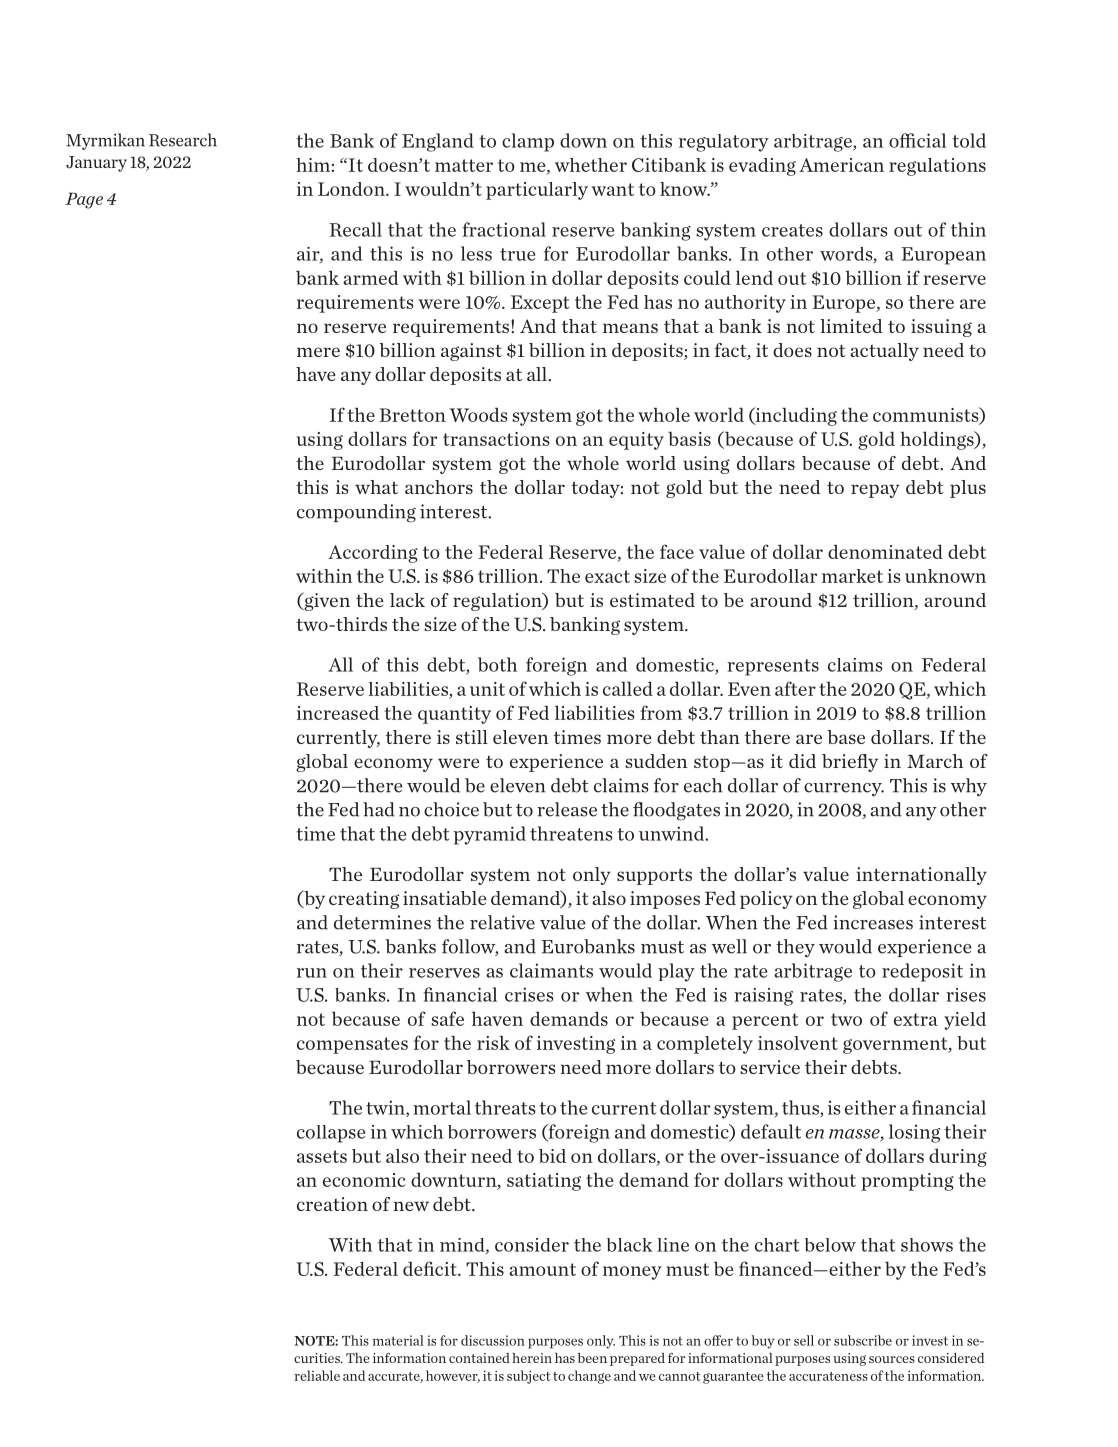 The image size is (1118, 1447). What do you see at coordinates (472, 737) in the screenshot?
I see `still` at bounding box center [472, 737].
